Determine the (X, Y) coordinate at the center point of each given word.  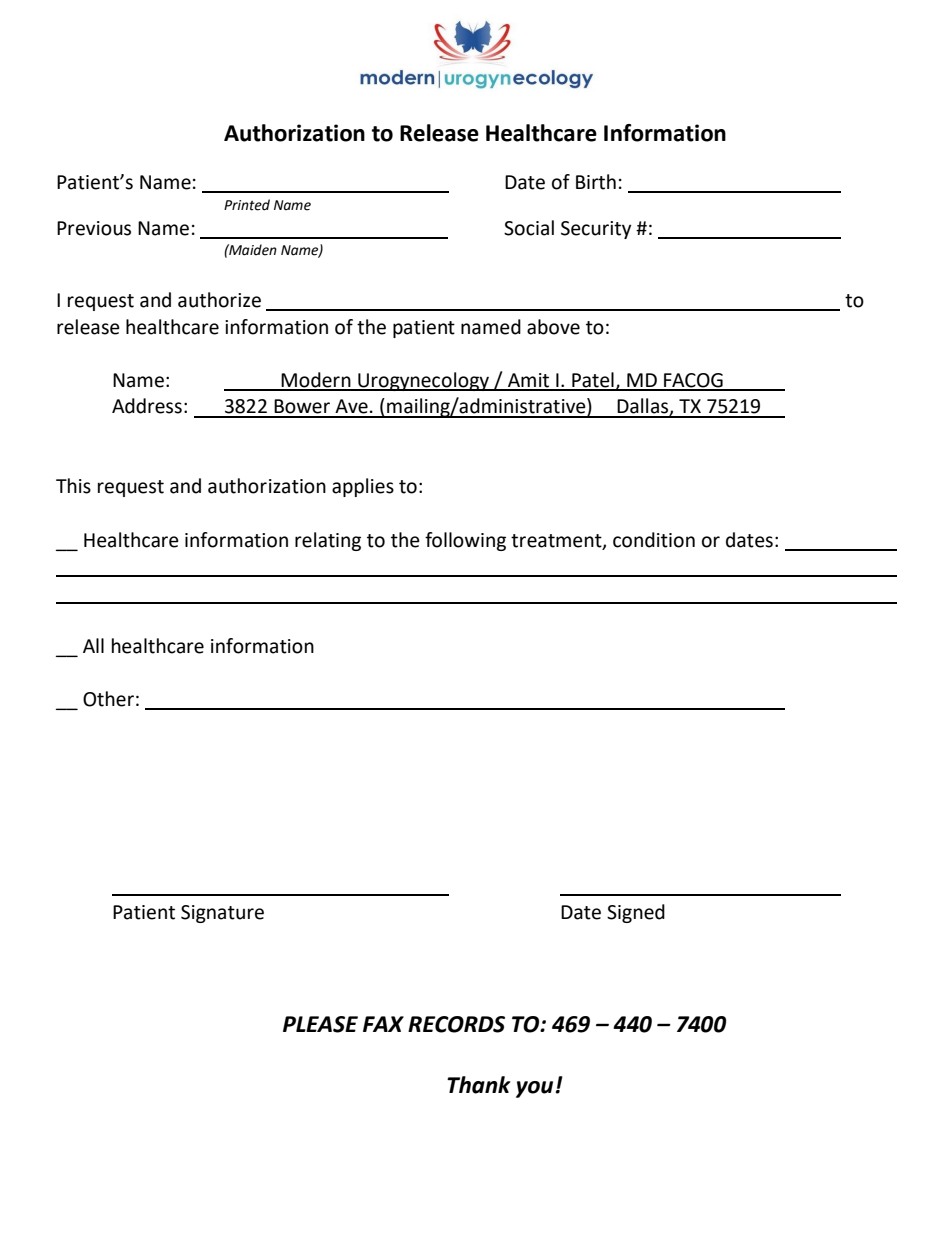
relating (328, 541)
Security (596, 230)
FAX (383, 1024)
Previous (94, 228)
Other (108, 699)
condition (654, 540)
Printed (247, 205)
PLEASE (320, 1024)
